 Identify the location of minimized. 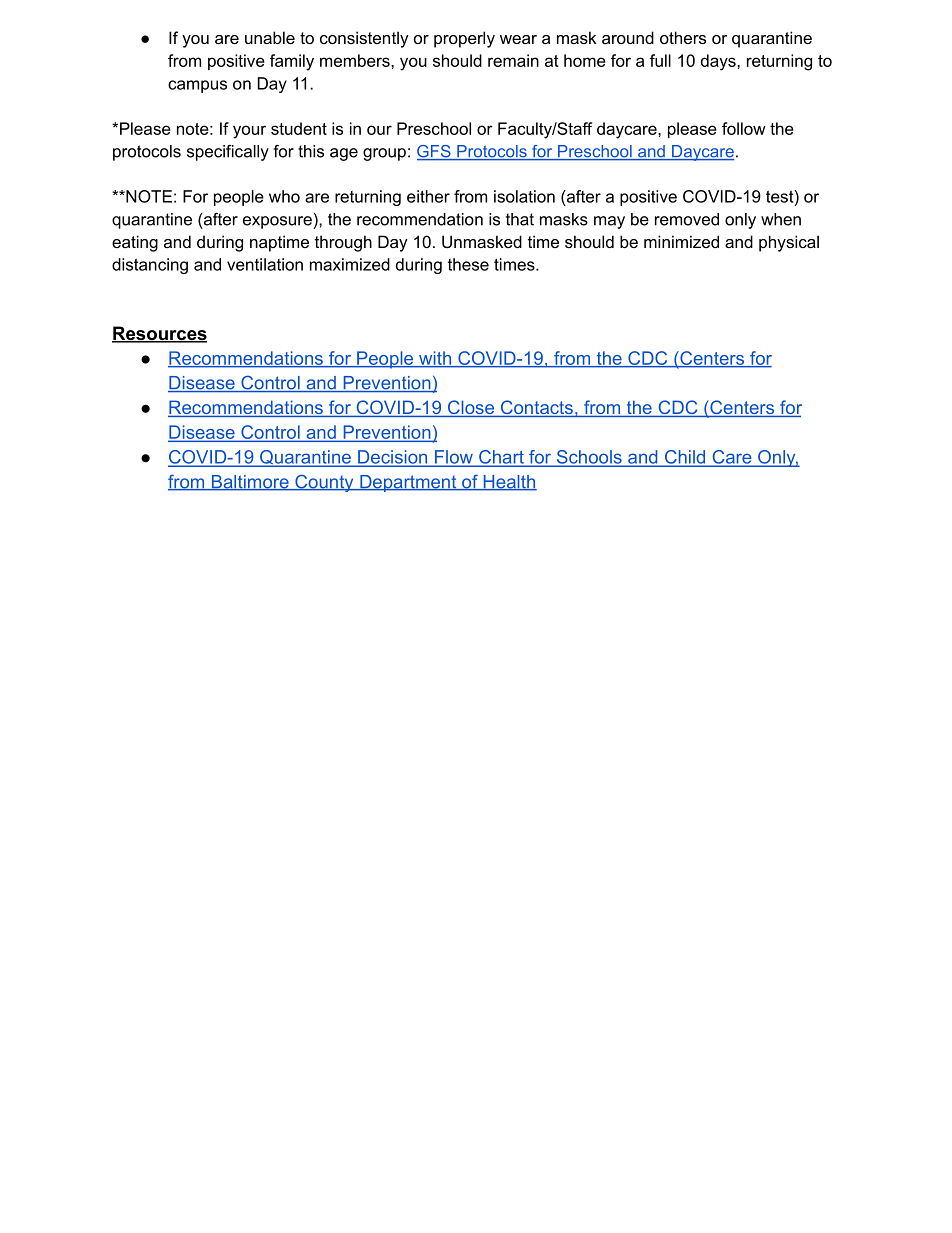
(681, 241).
